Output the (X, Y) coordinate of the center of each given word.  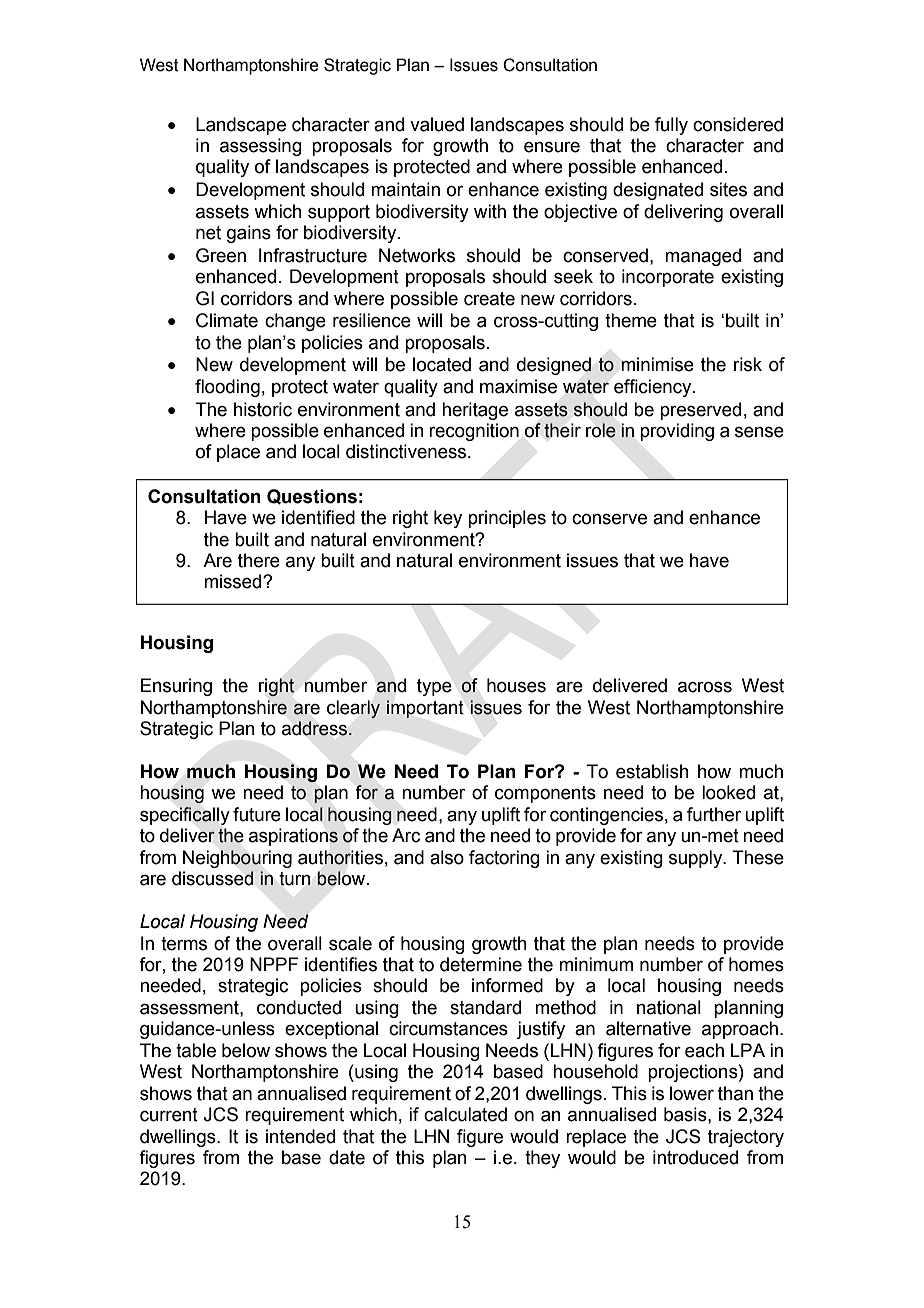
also (447, 857)
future (257, 814)
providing (677, 432)
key (448, 519)
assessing (261, 147)
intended (300, 1136)
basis (686, 1114)
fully (671, 126)
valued (437, 124)
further (714, 814)
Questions (312, 497)
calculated (465, 1114)
